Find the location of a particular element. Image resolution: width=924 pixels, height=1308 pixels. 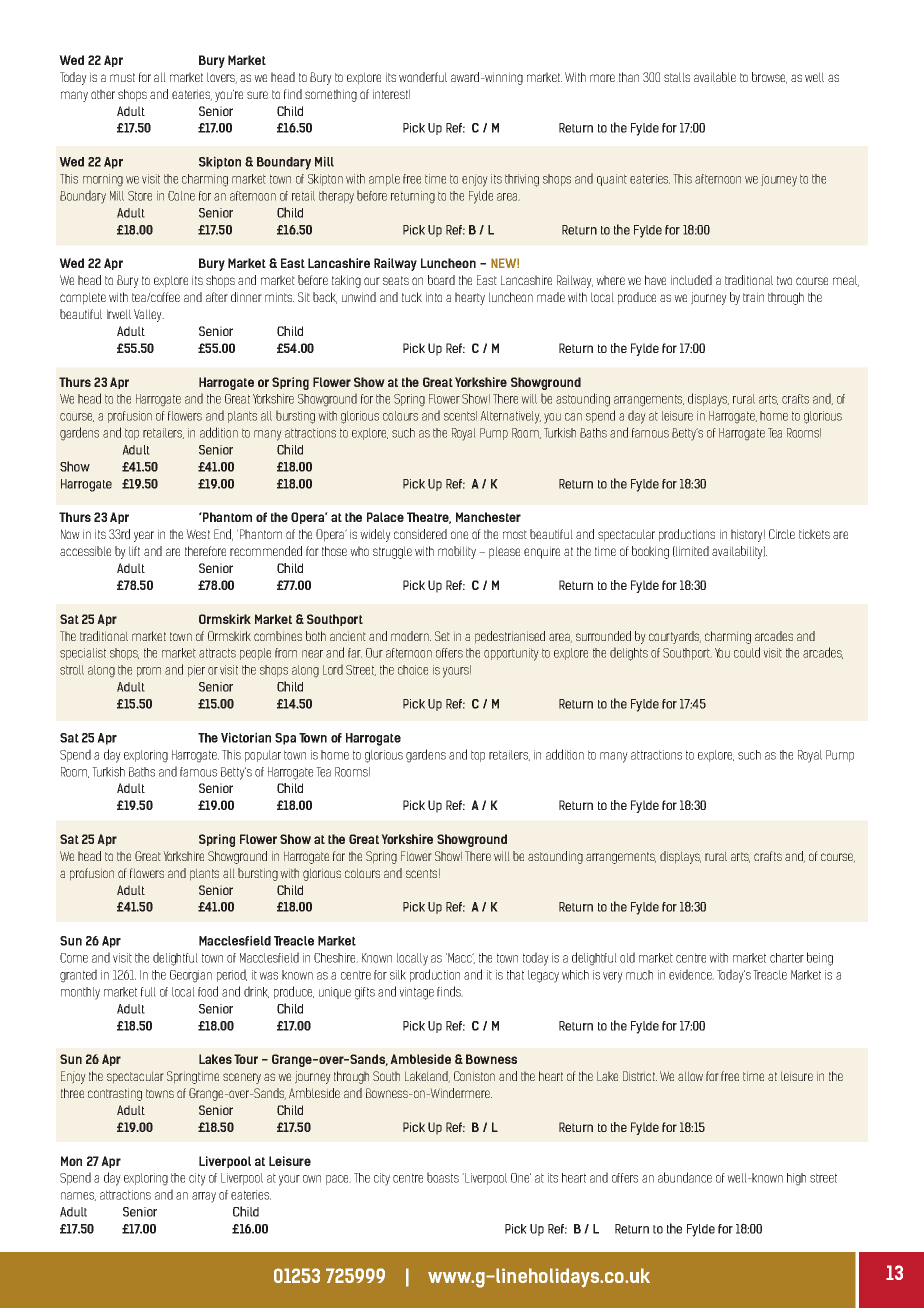

Valley is located at coordinates (149, 315).
